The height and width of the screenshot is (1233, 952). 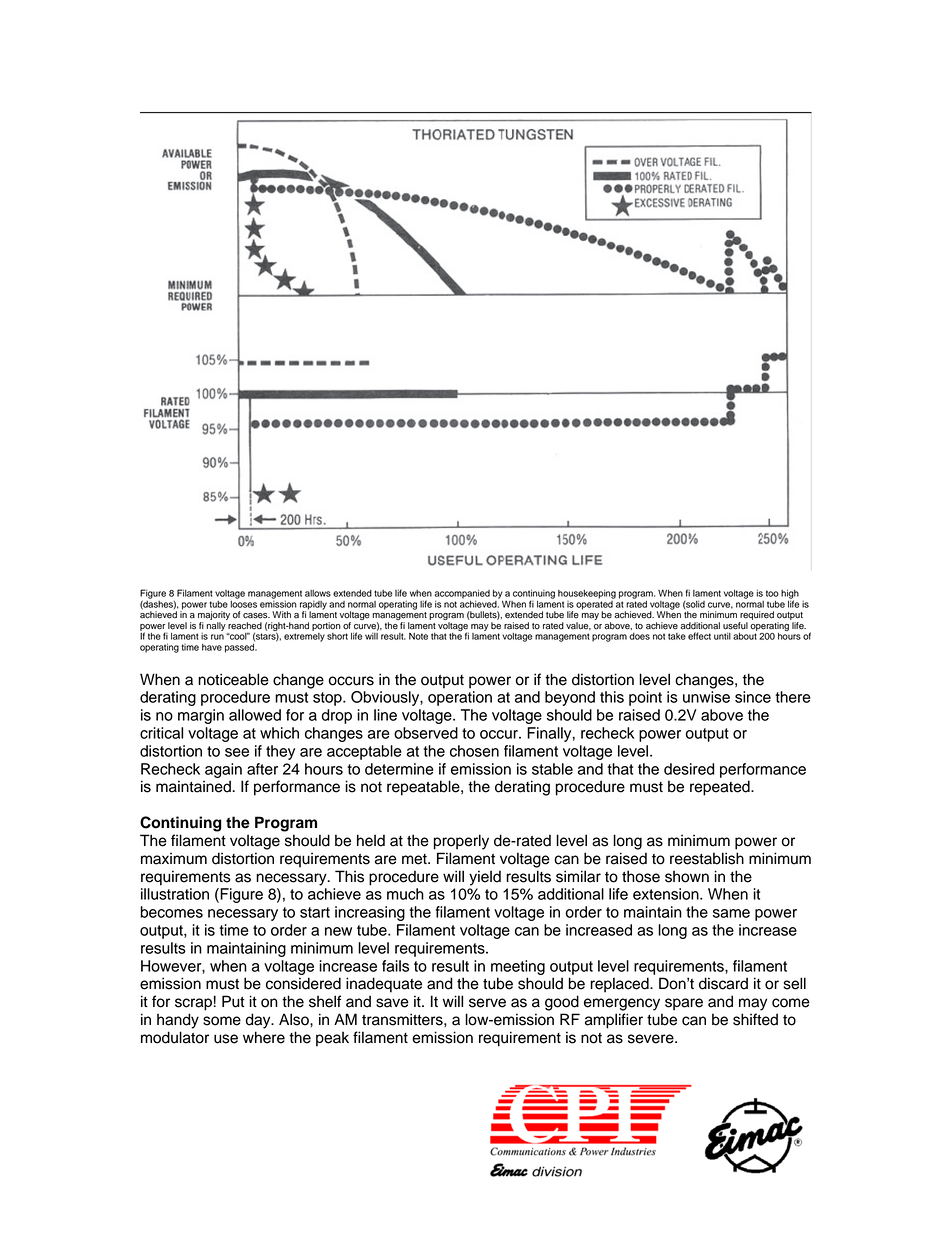 What do you see at coordinates (460, 698) in the screenshot?
I see `operation` at bounding box center [460, 698].
